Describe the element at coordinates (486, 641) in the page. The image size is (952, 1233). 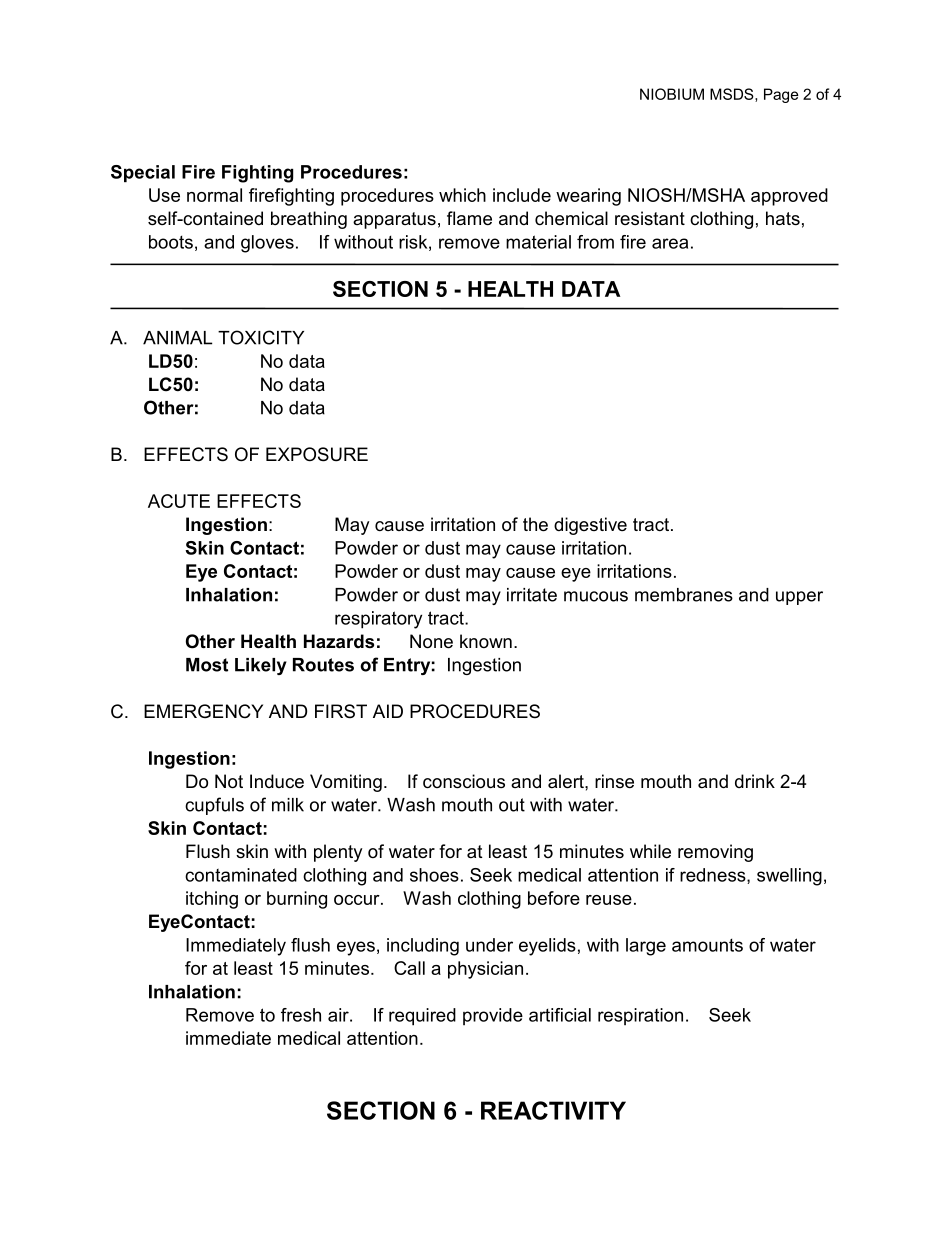
I see `known` at that location.
